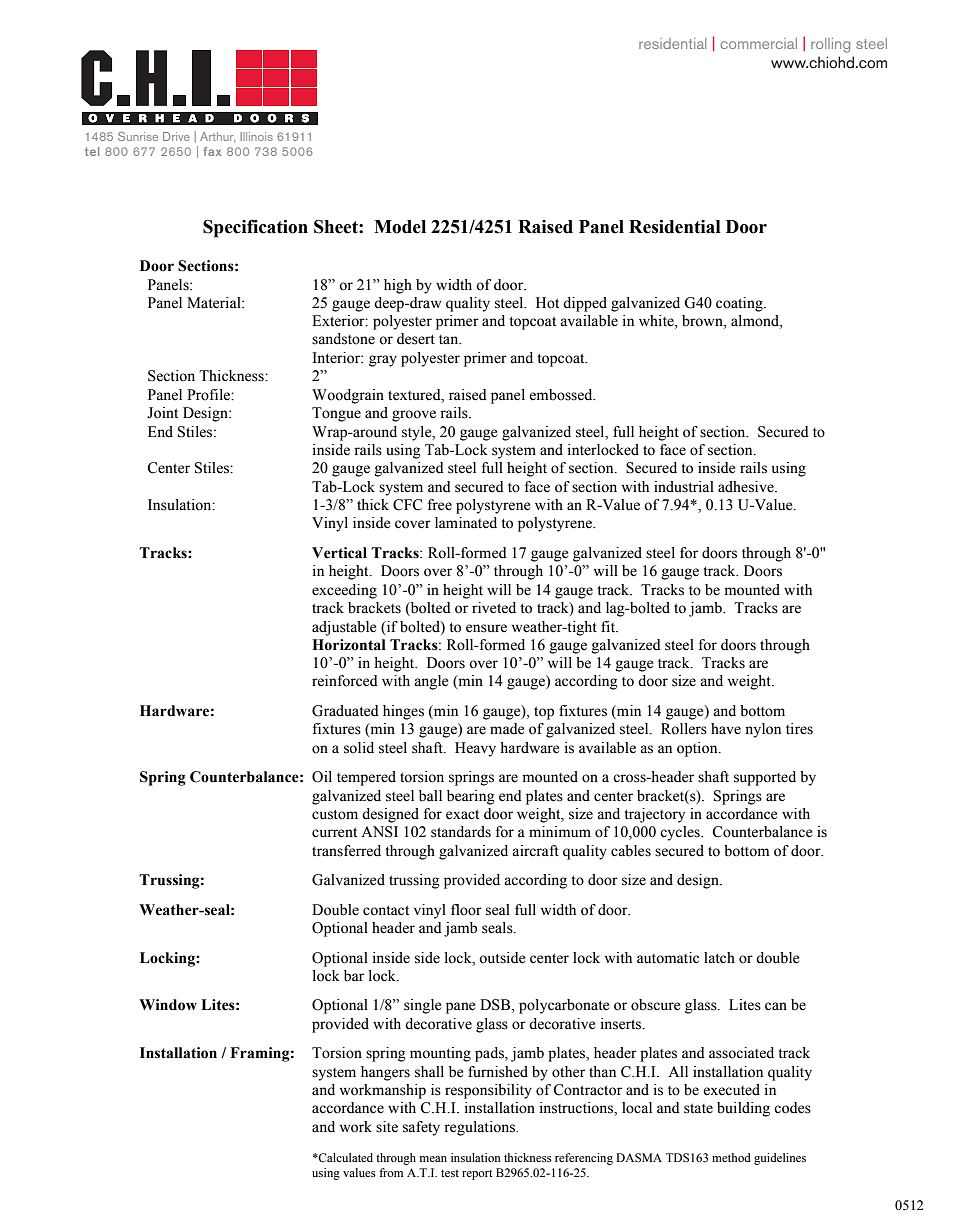 The height and width of the screenshot is (1232, 961). I want to click on ensure, so click(486, 628).
